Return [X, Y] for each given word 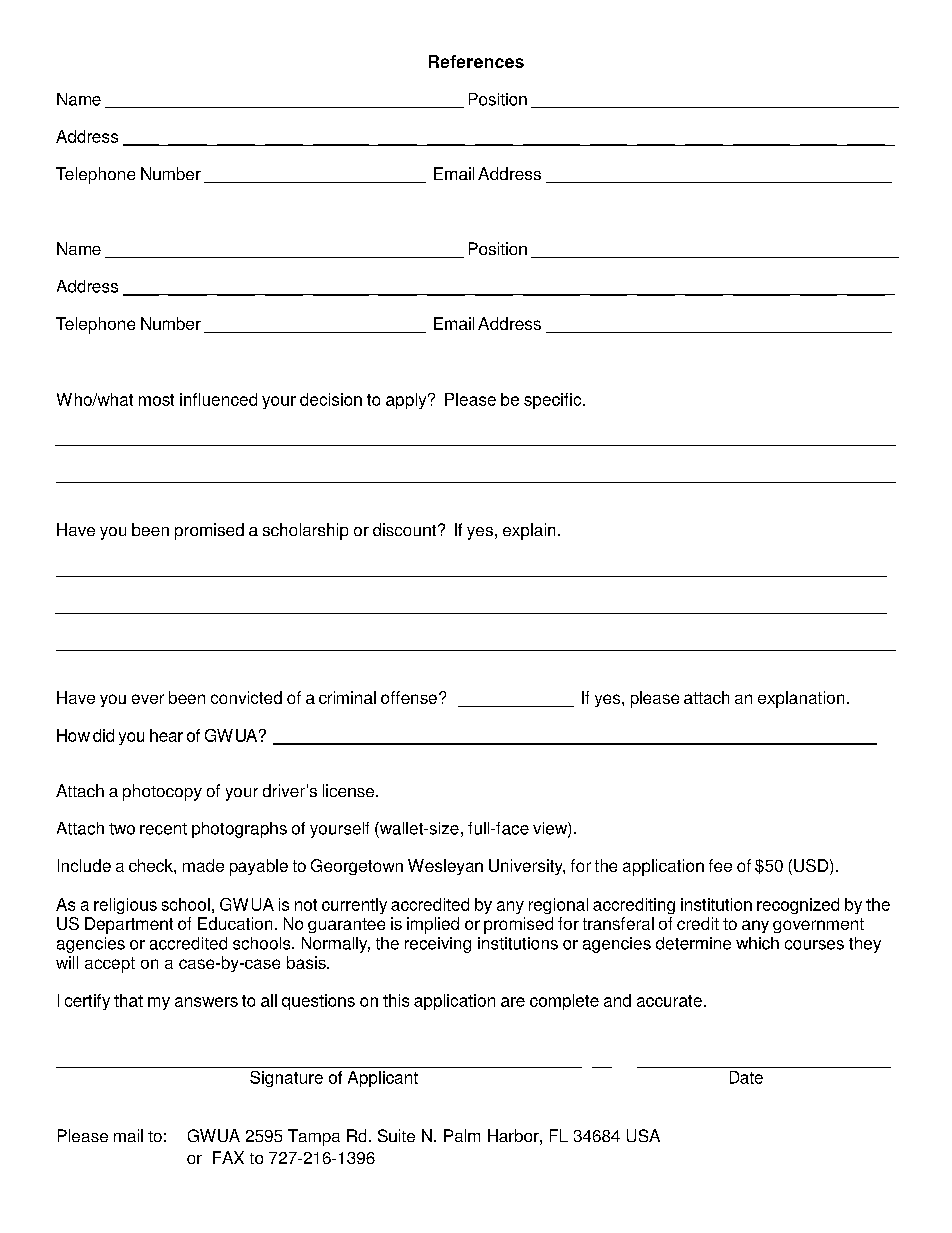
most [156, 400]
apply [407, 401]
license [350, 790]
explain [529, 531]
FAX [228, 1157]
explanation [801, 699]
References [476, 61]
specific [554, 401]
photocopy [162, 792]
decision [331, 399]
